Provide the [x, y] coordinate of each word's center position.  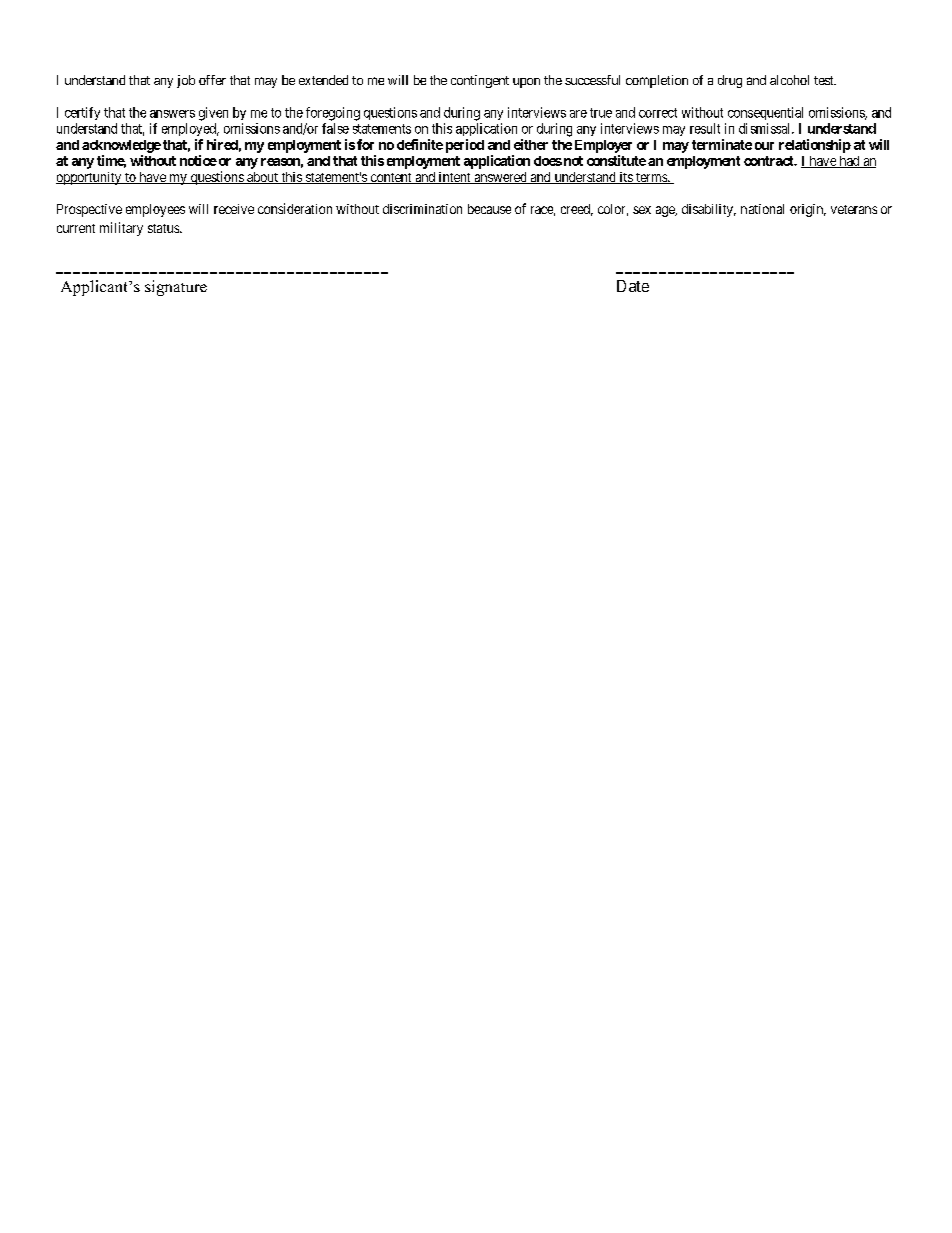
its [625, 178]
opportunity [89, 178]
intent [454, 178]
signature [176, 288]
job [186, 81]
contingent [480, 81]
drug [730, 81]
